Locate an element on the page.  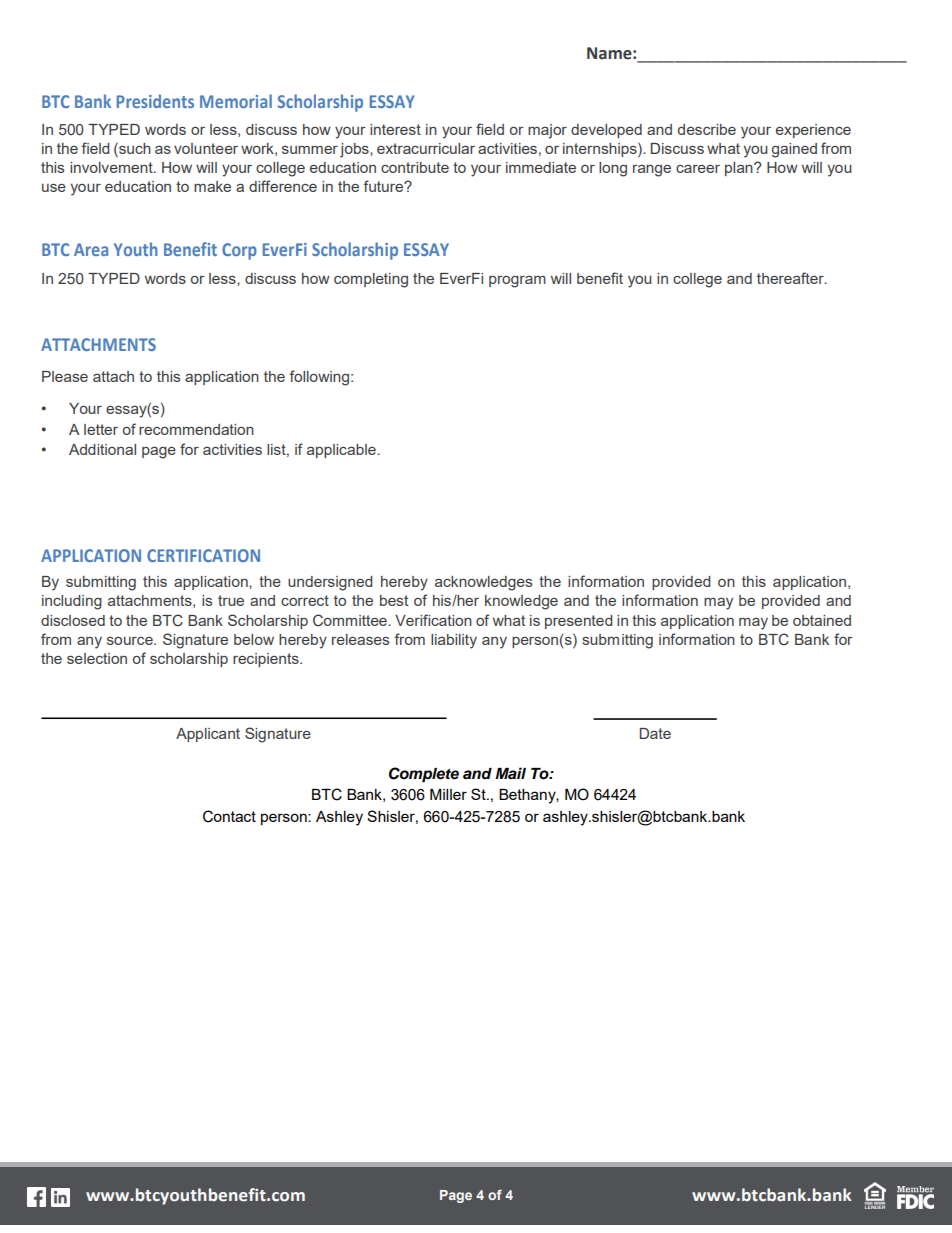
Date is located at coordinates (655, 733).
